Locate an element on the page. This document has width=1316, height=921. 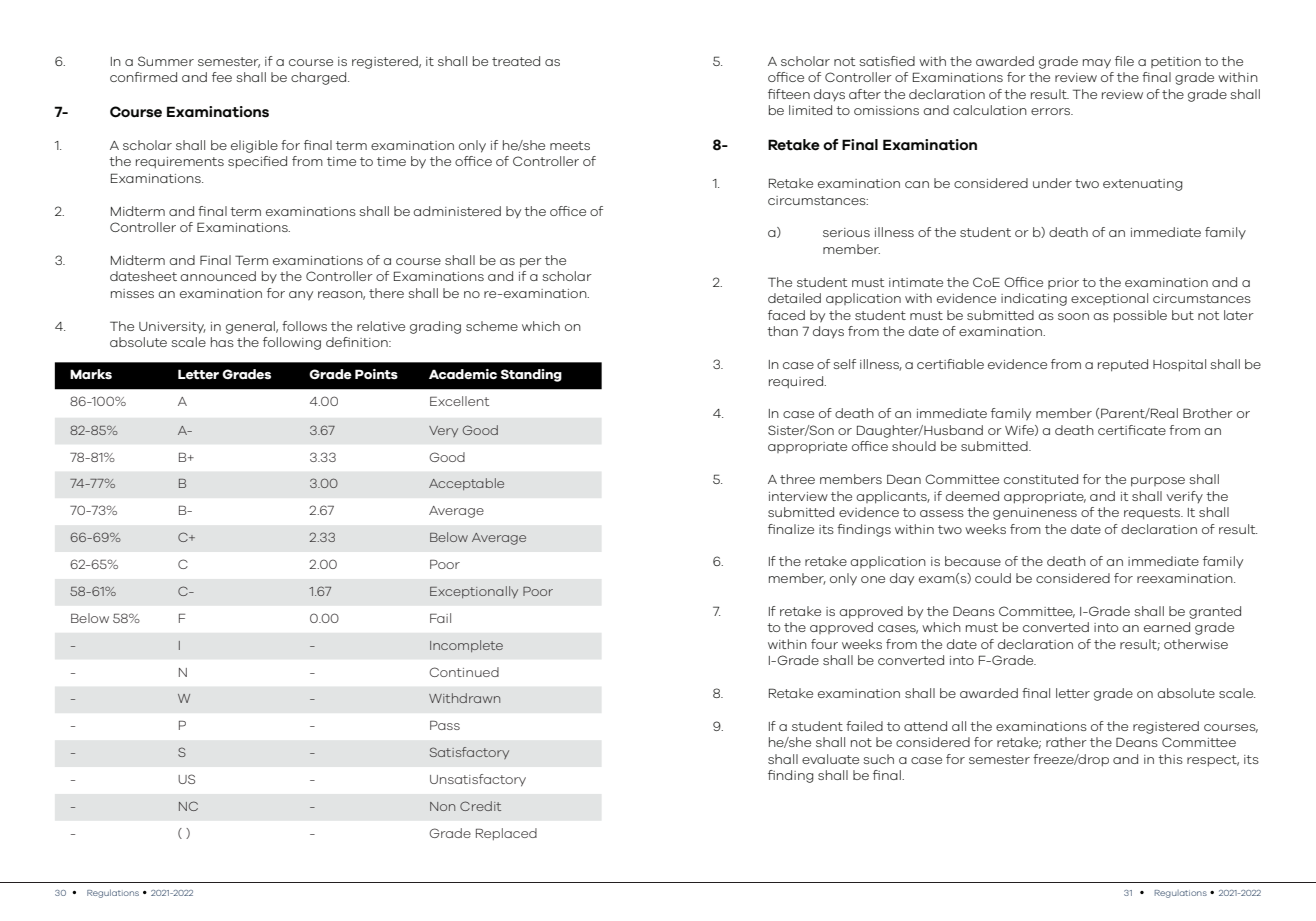
than is located at coordinates (782, 331).
